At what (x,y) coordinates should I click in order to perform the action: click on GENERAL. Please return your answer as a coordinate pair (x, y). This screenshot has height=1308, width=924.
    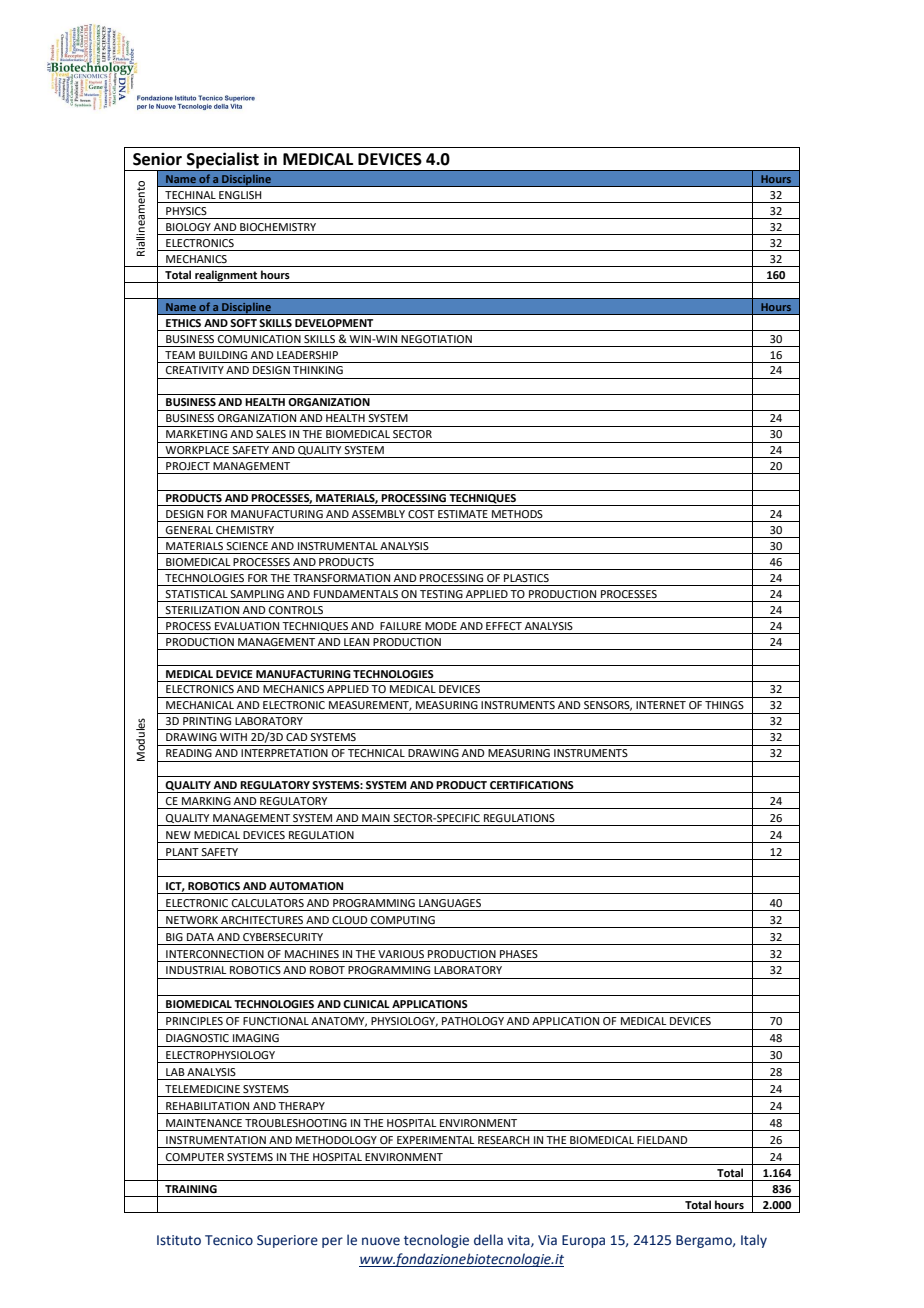
    Looking at the image, I should click on (189, 530).
